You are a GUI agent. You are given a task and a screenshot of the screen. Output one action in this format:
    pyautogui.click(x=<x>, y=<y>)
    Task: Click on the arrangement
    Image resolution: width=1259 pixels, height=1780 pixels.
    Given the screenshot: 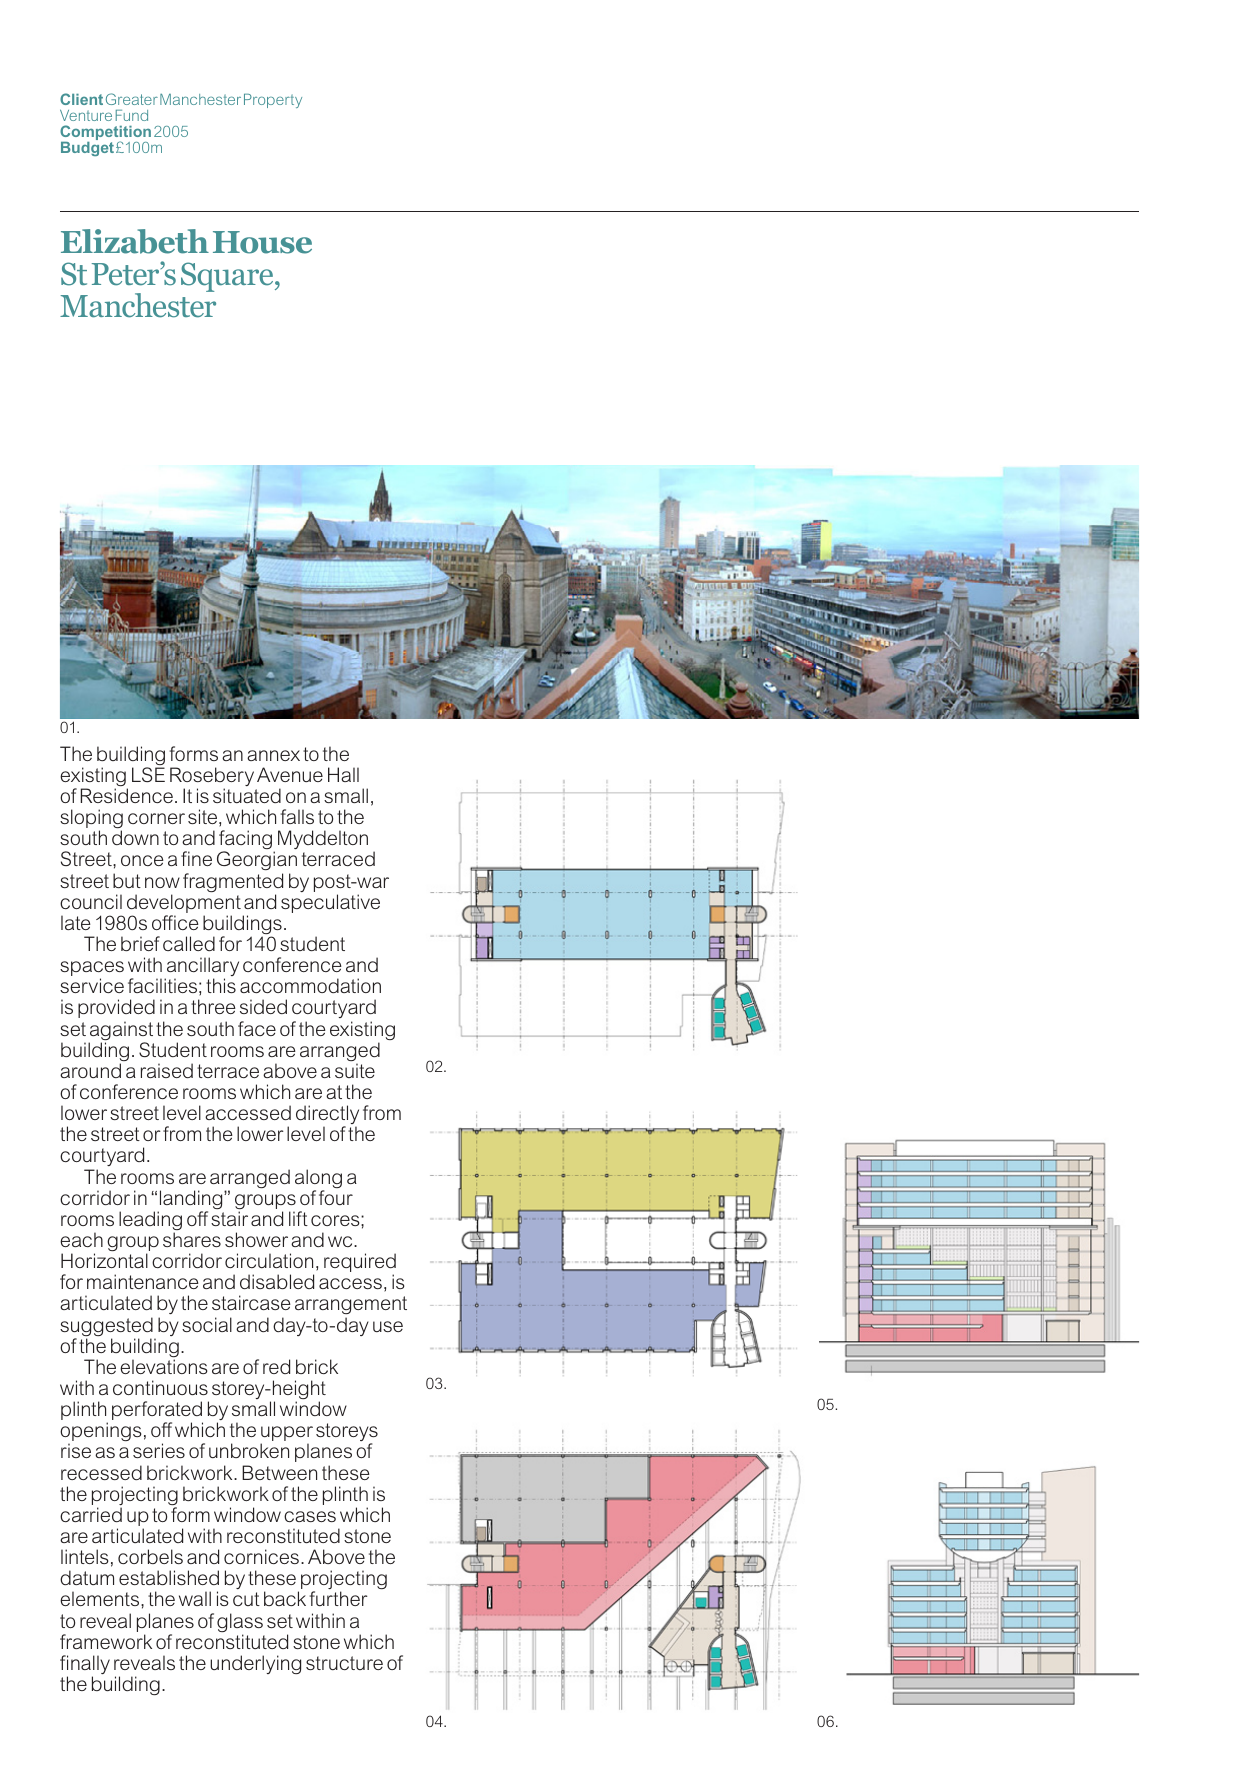 What is the action you would take?
    pyautogui.click(x=351, y=1307)
